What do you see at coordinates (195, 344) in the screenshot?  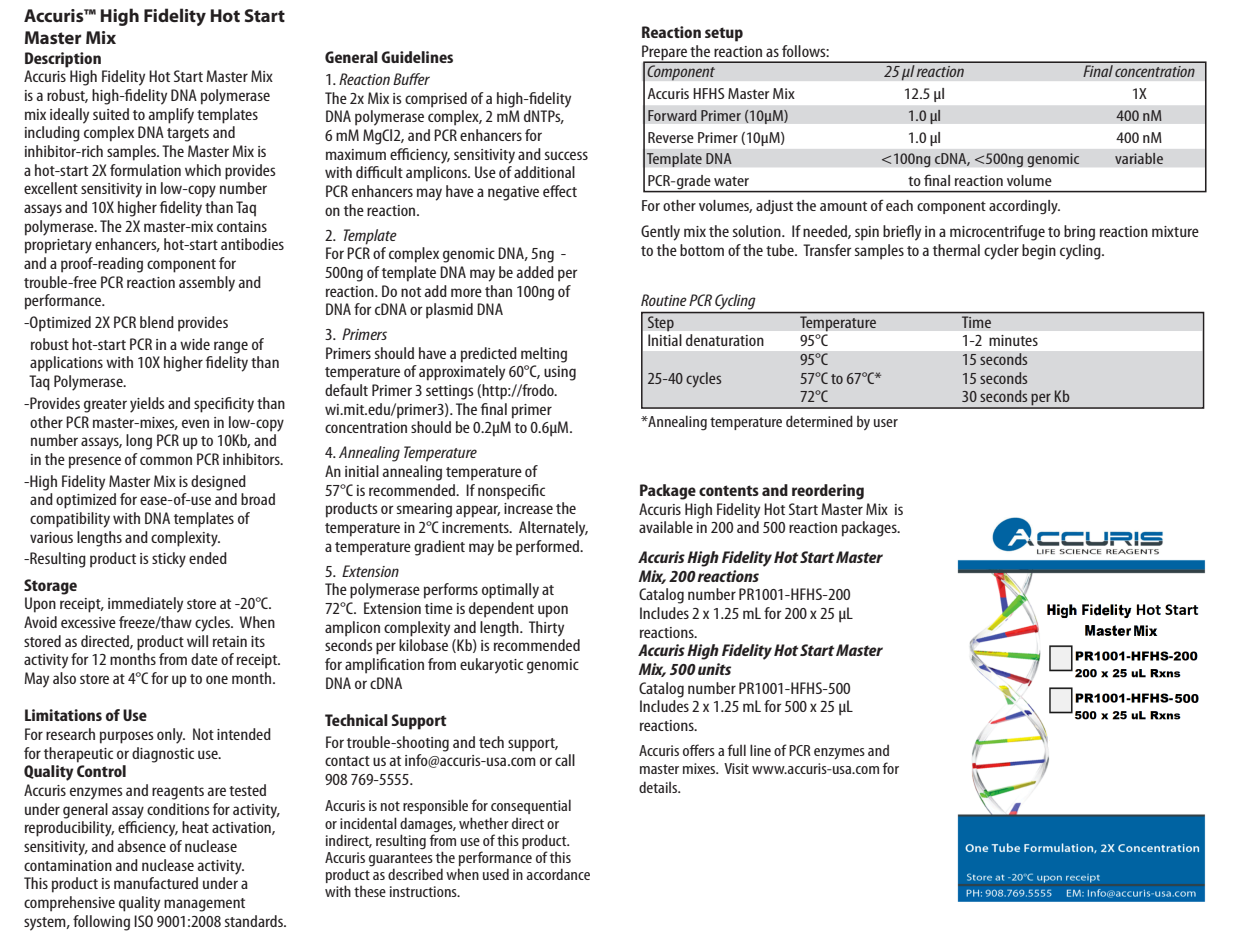 I see `wide` at bounding box center [195, 344].
